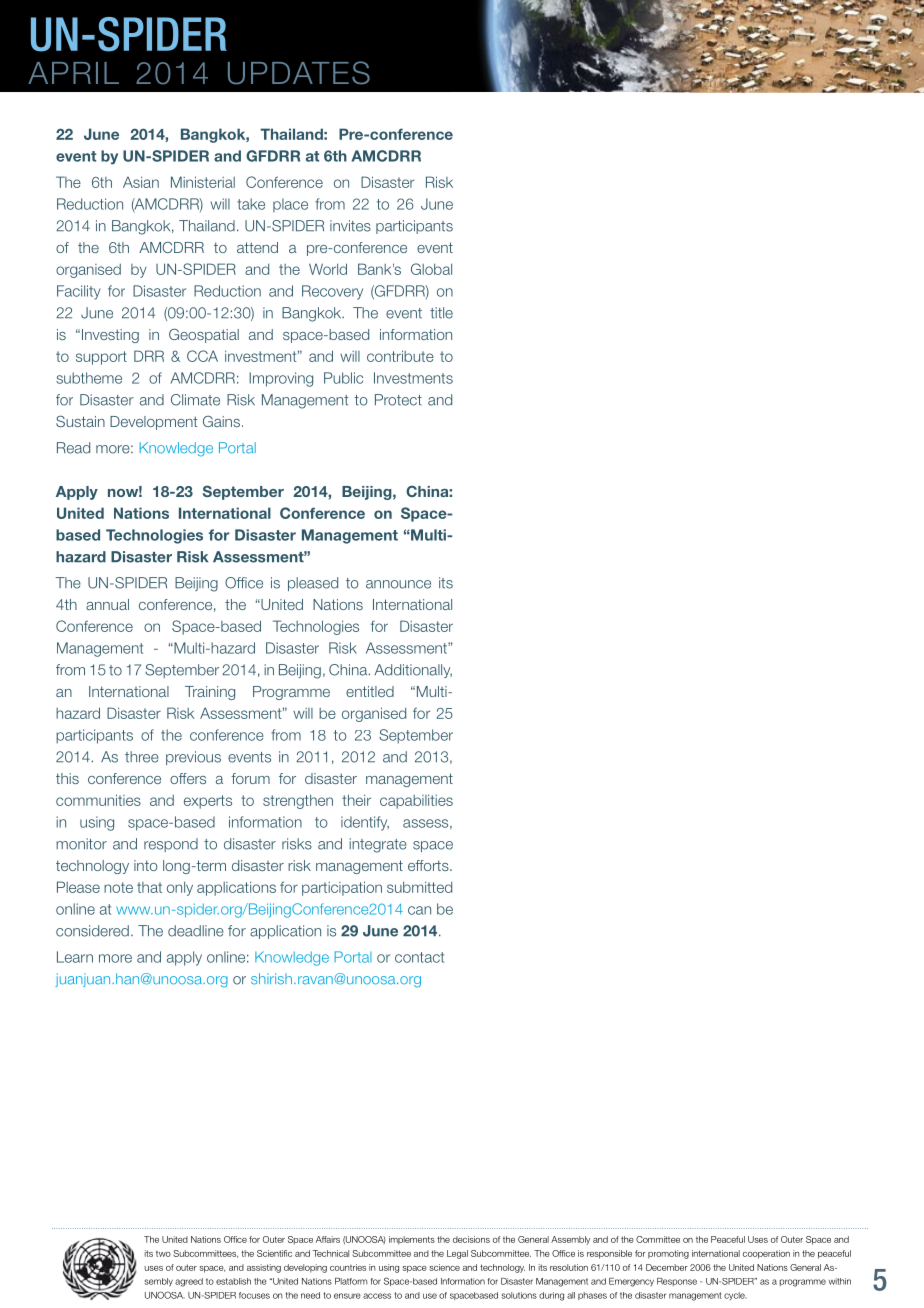 This page has height=1308, width=924. I want to click on contact, so click(419, 957).
